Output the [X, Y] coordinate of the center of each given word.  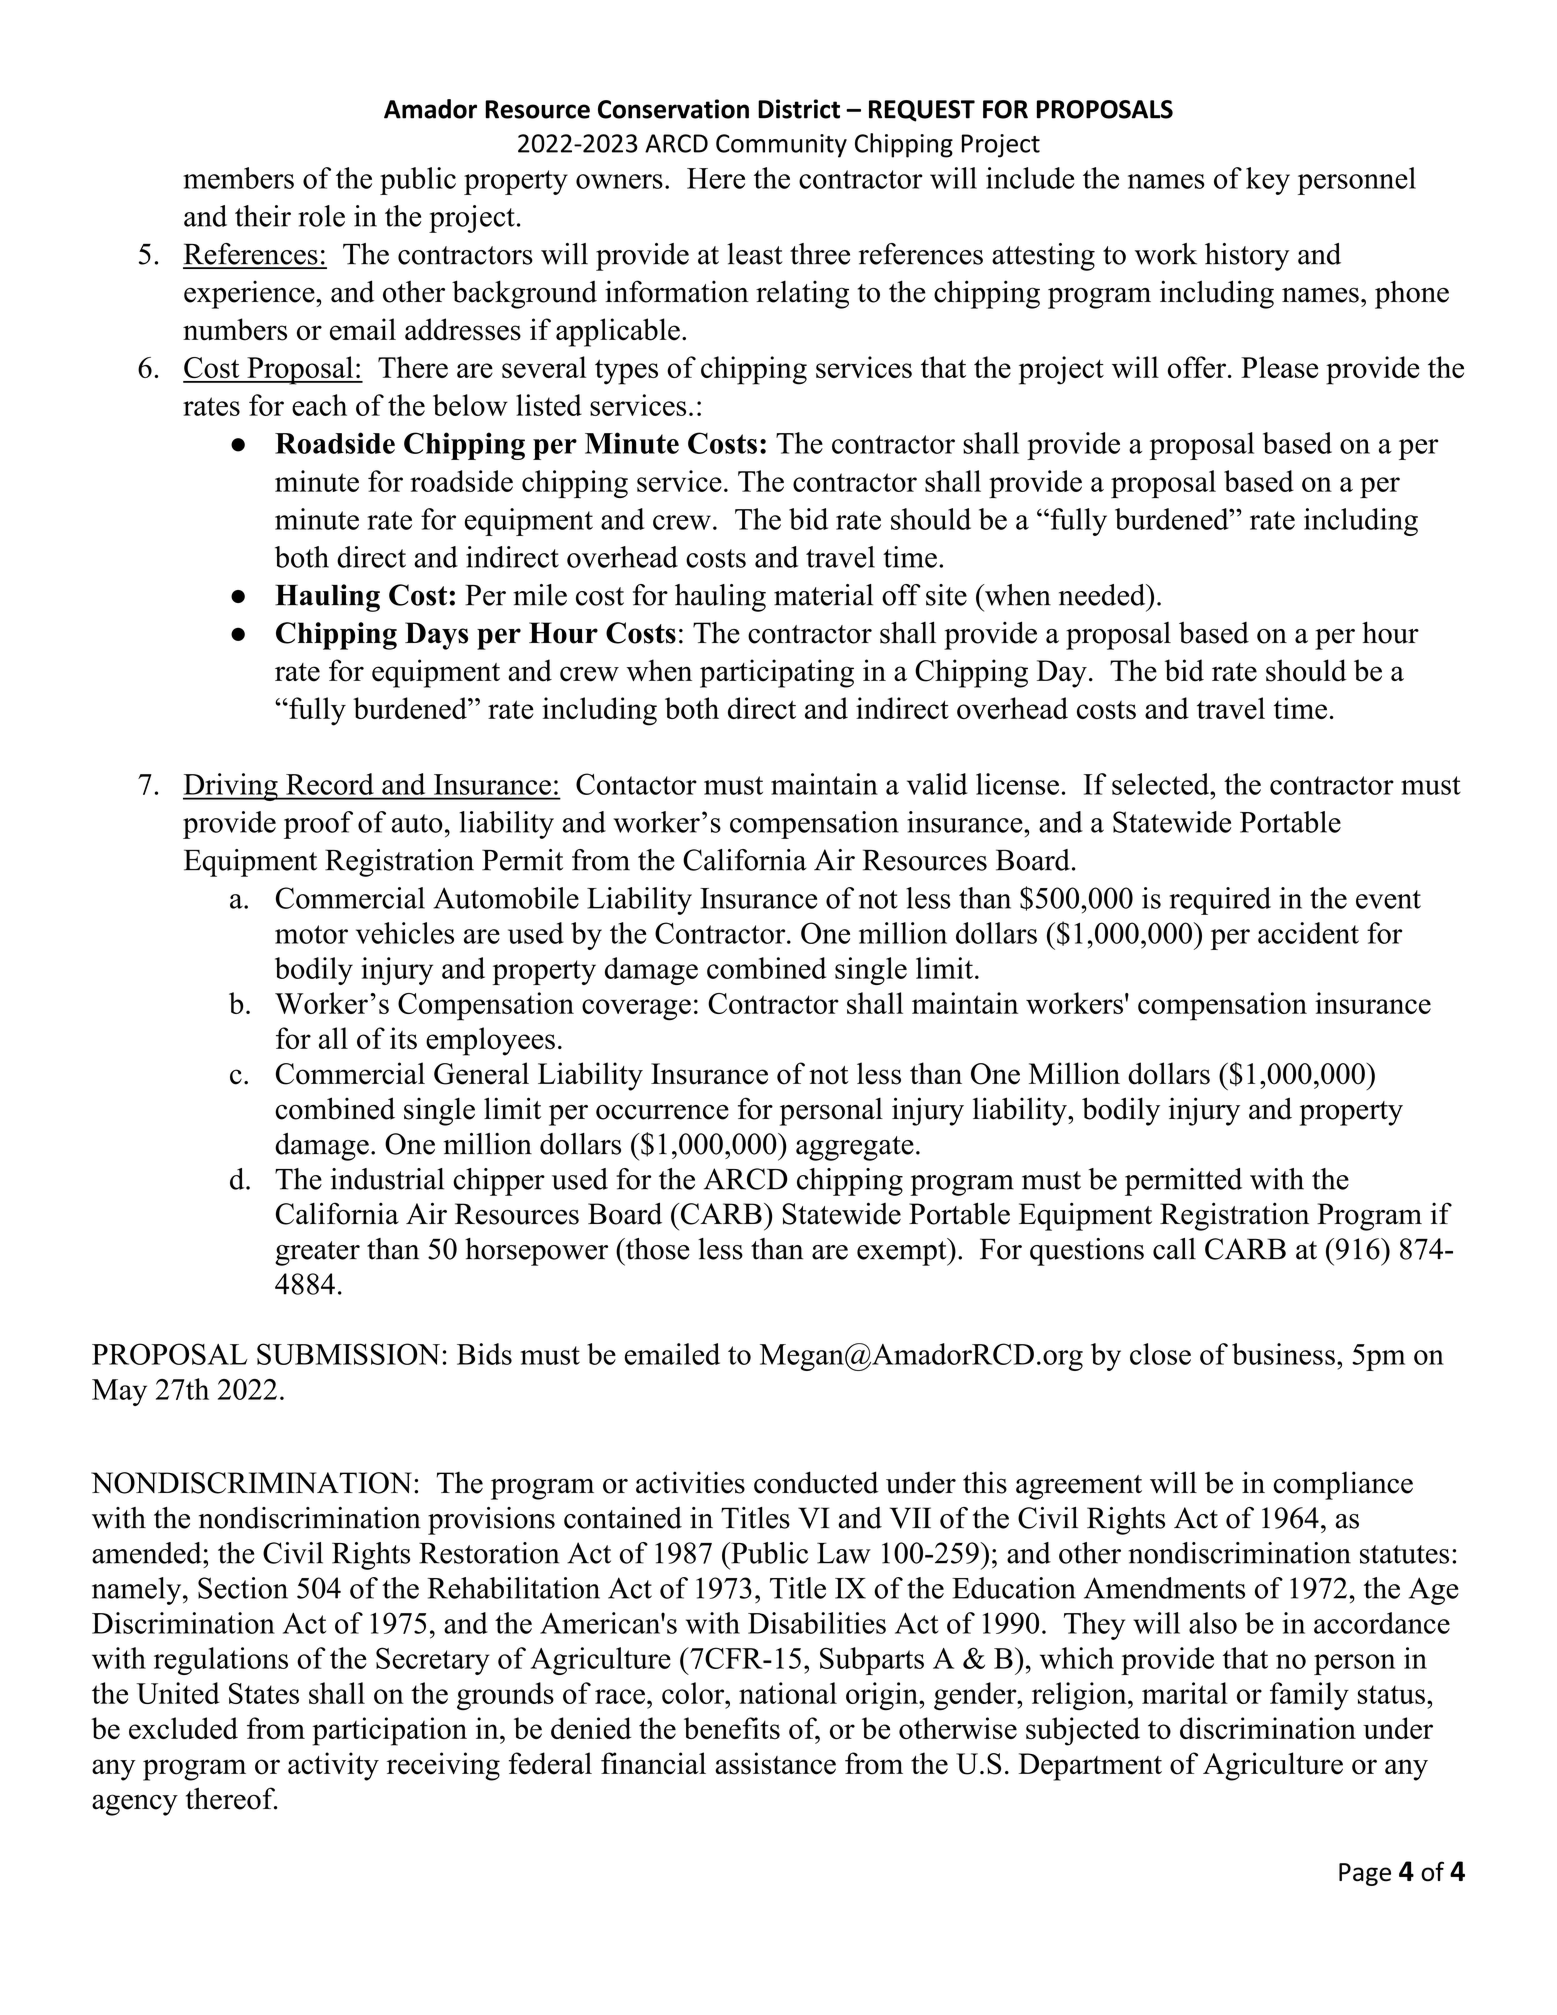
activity [333, 1766]
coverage [636, 1010]
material [823, 595]
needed [1103, 595]
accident [1308, 933]
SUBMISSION [348, 1354]
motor [311, 934]
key [1268, 181]
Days [436, 636]
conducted [816, 1482]
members [238, 178]
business [1283, 1354]
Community [781, 146]
